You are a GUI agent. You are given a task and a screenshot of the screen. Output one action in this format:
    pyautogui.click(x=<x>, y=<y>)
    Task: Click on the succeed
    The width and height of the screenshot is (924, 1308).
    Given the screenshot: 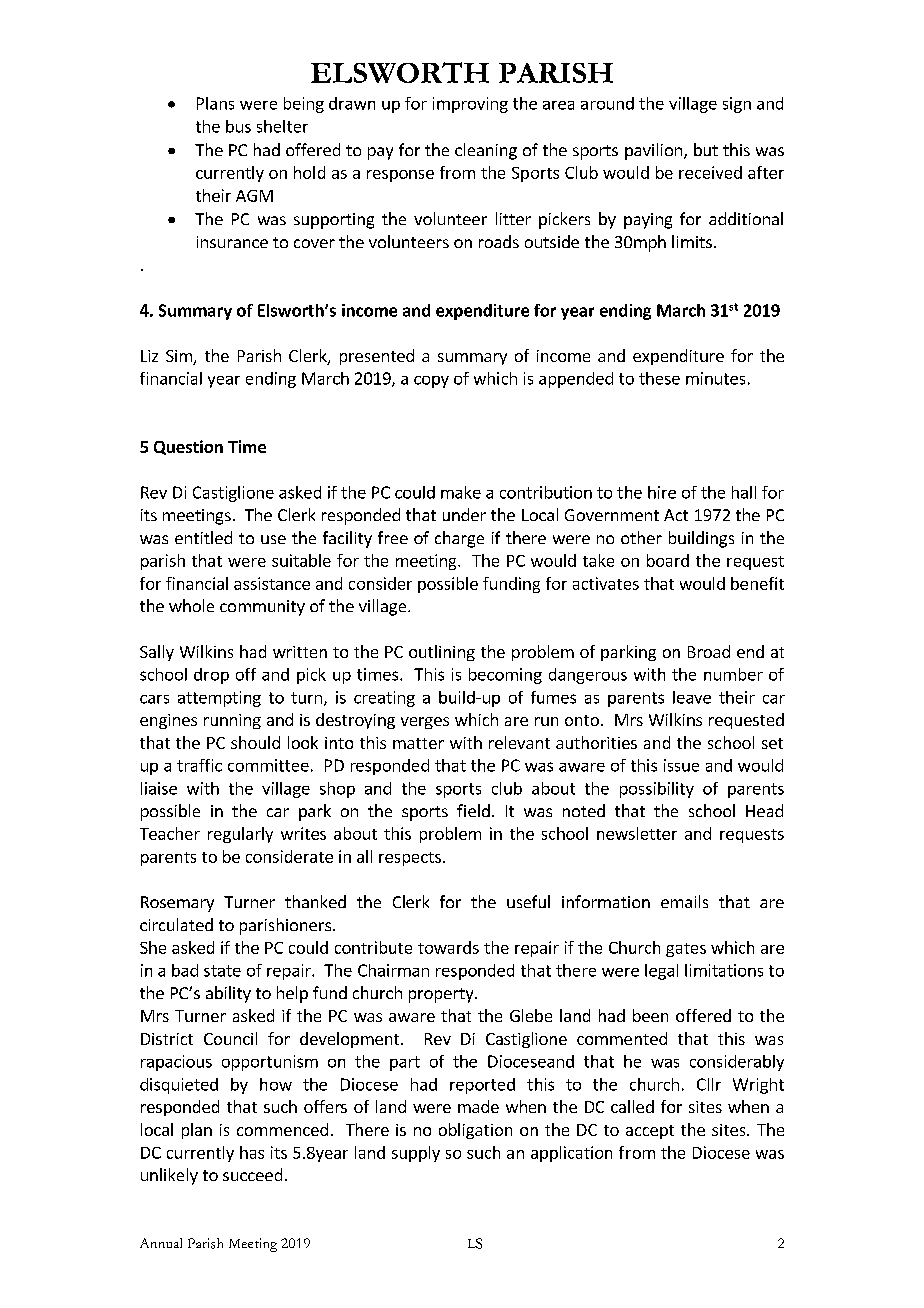 What is the action you would take?
    pyautogui.click(x=252, y=1174)
